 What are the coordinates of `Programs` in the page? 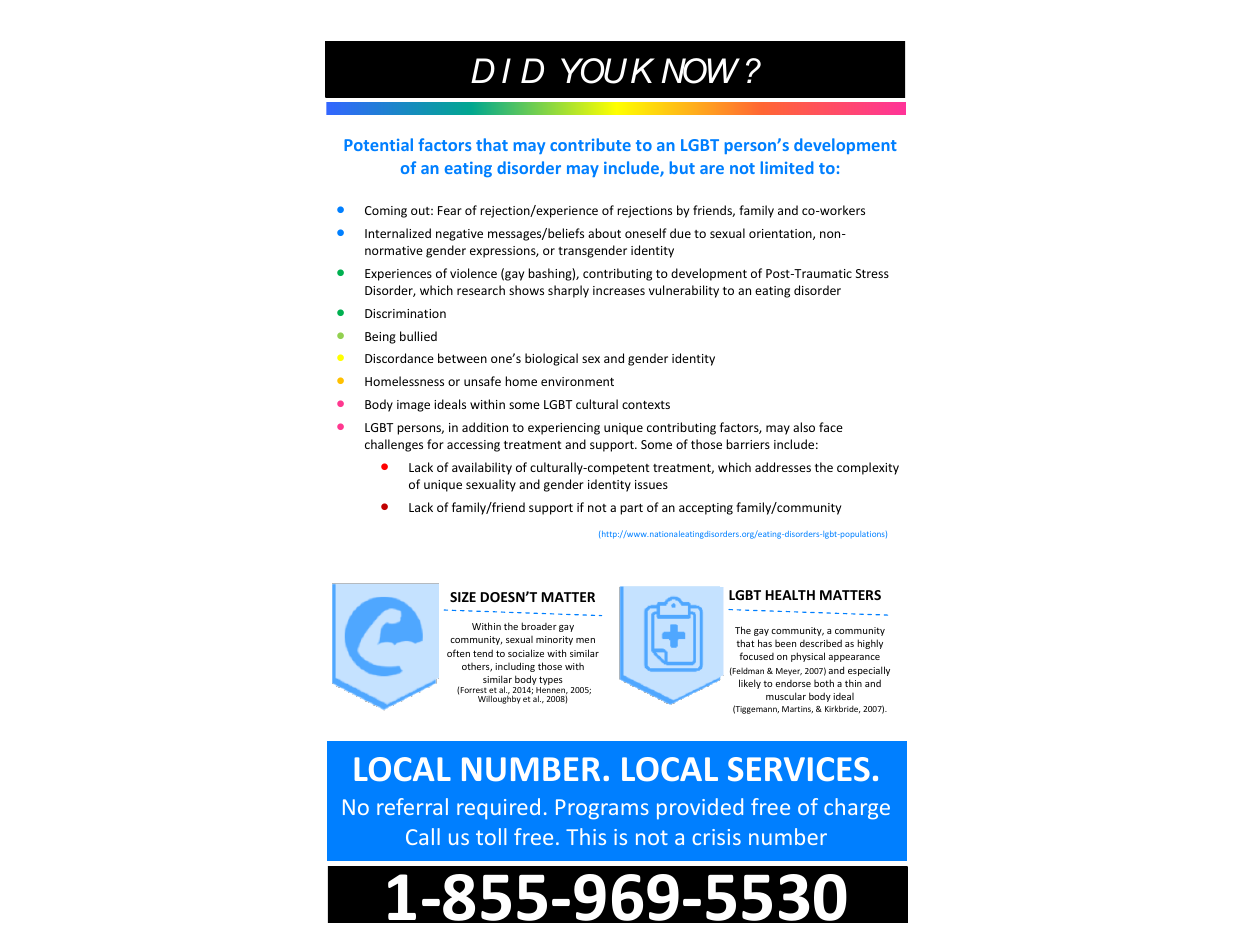 It's located at (602, 809).
